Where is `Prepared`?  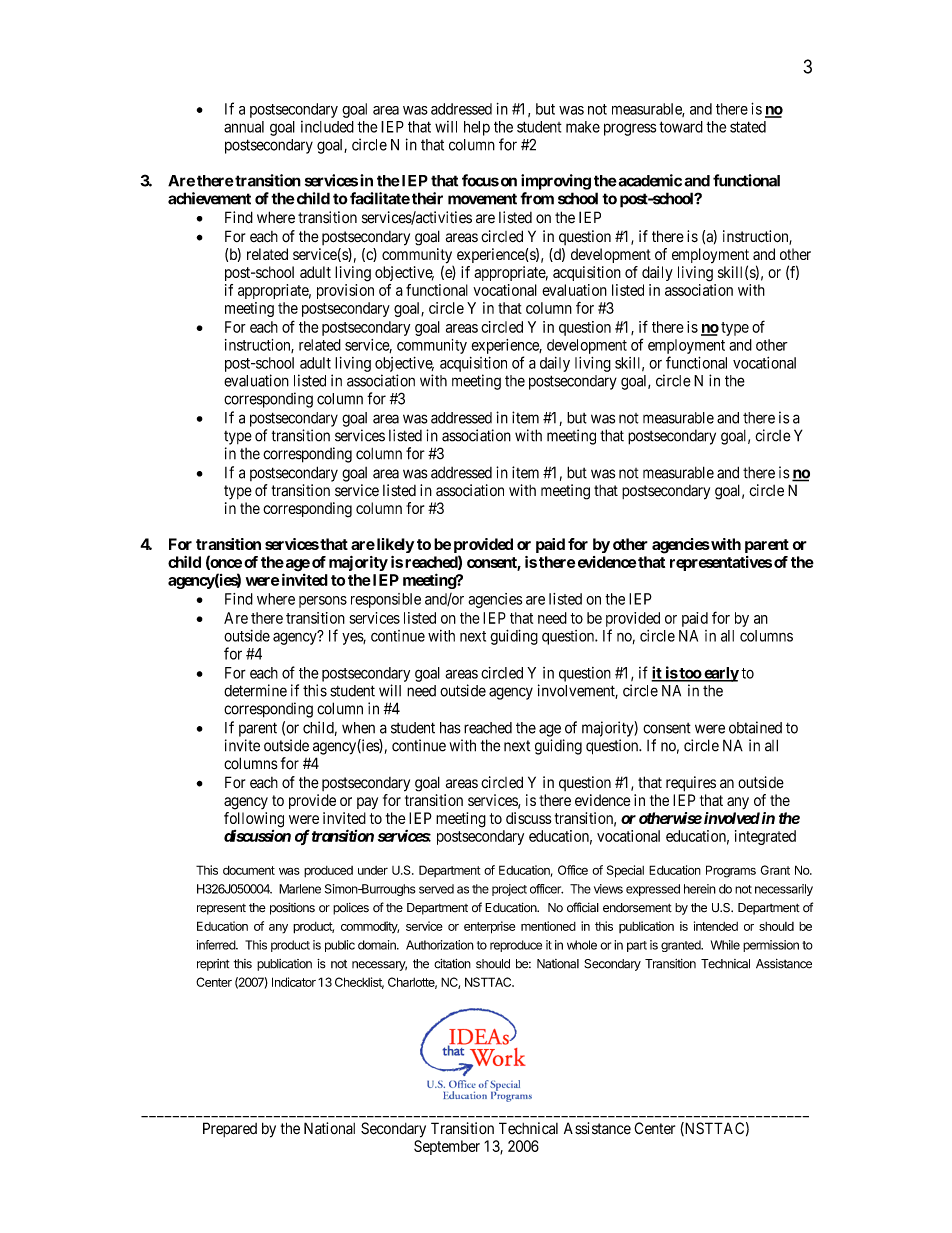 Prepared is located at coordinates (230, 1129).
